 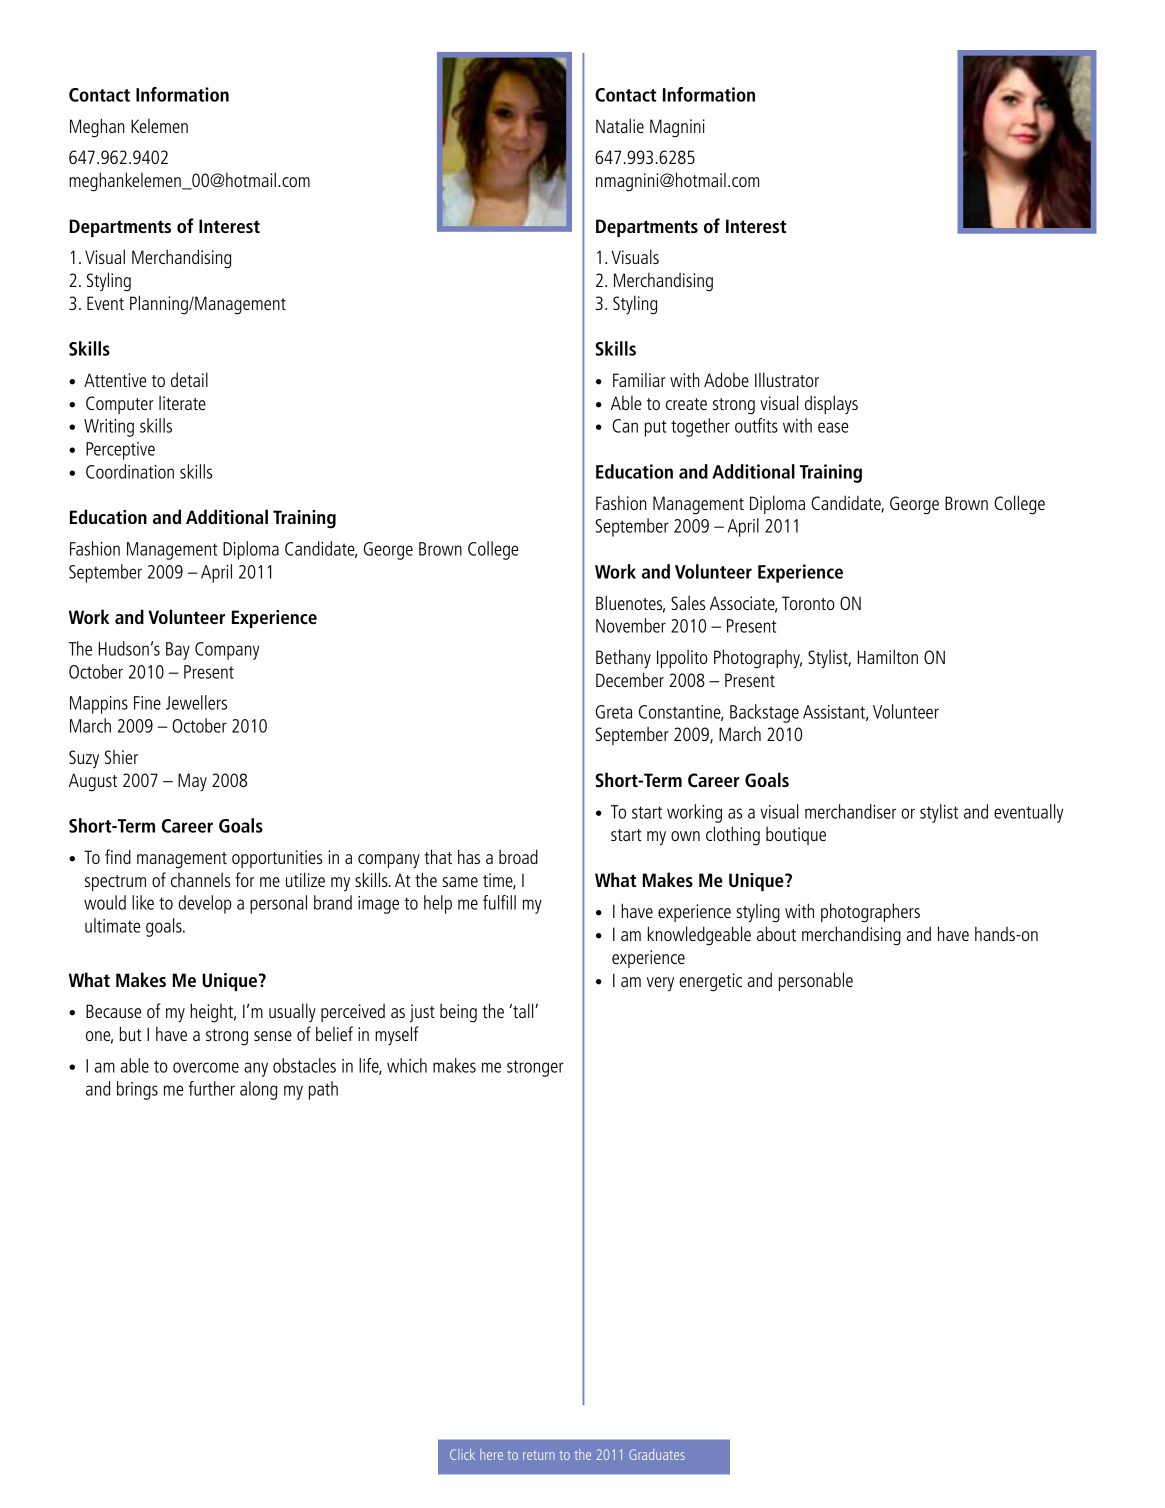 What do you see at coordinates (620, 125) in the screenshot?
I see `Natalie` at bounding box center [620, 125].
